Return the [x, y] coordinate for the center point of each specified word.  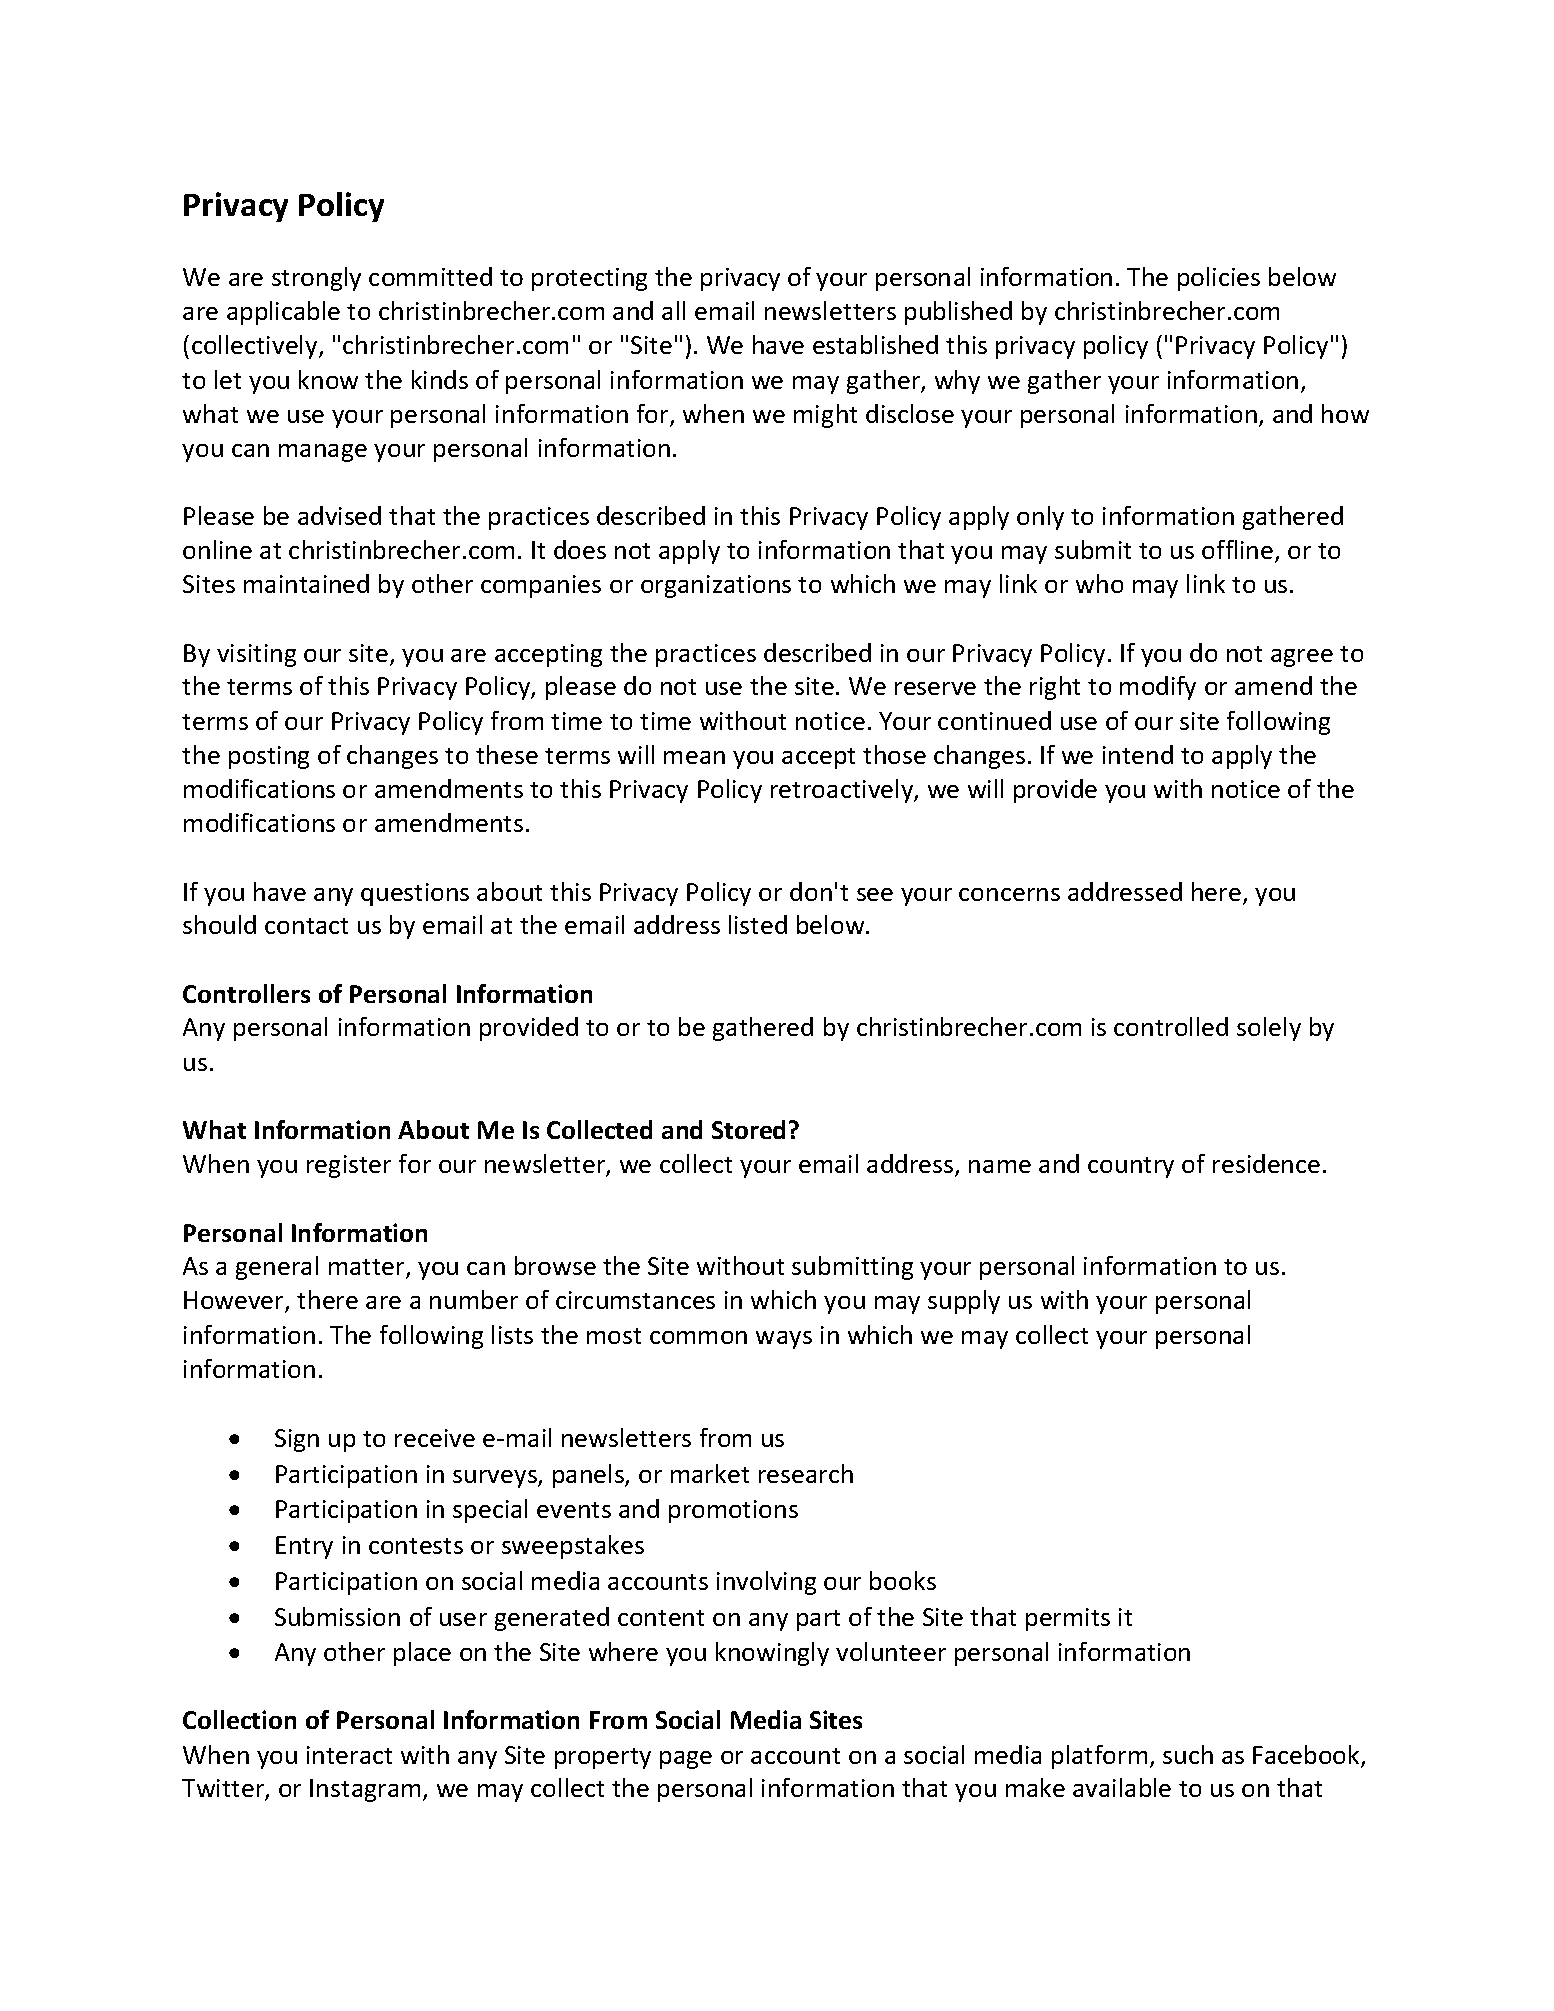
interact [349, 1755]
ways [784, 1340]
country [1131, 1167]
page [686, 1760]
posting [269, 757]
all [673, 310]
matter [368, 1268]
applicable [283, 313]
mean [694, 757]
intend [1138, 754]
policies [1219, 279]
